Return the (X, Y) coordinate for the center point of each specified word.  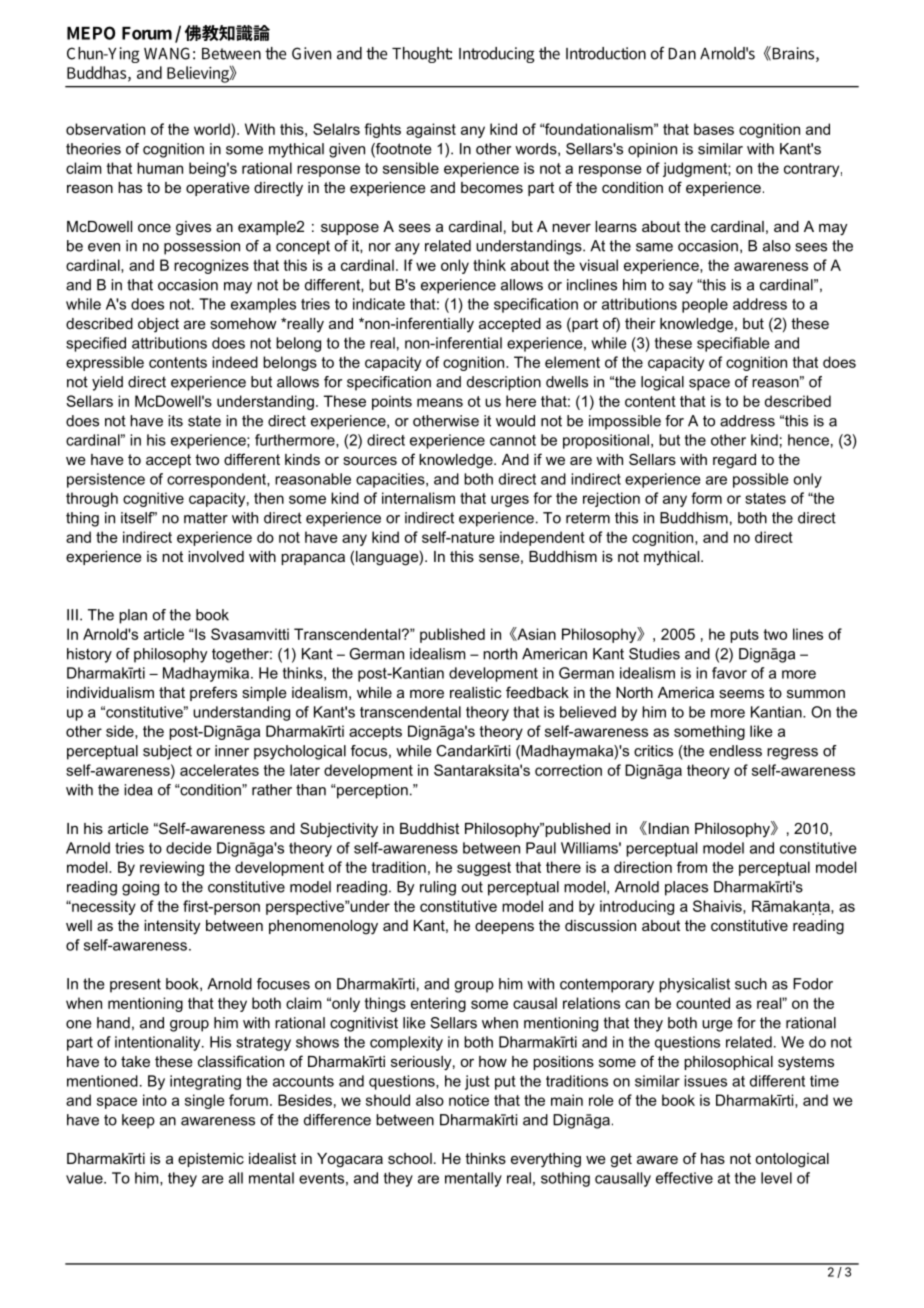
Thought (422, 55)
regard (734, 461)
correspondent (217, 480)
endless (735, 751)
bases (714, 129)
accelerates (219, 770)
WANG (167, 53)
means (440, 402)
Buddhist (429, 828)
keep (138, 1121)
